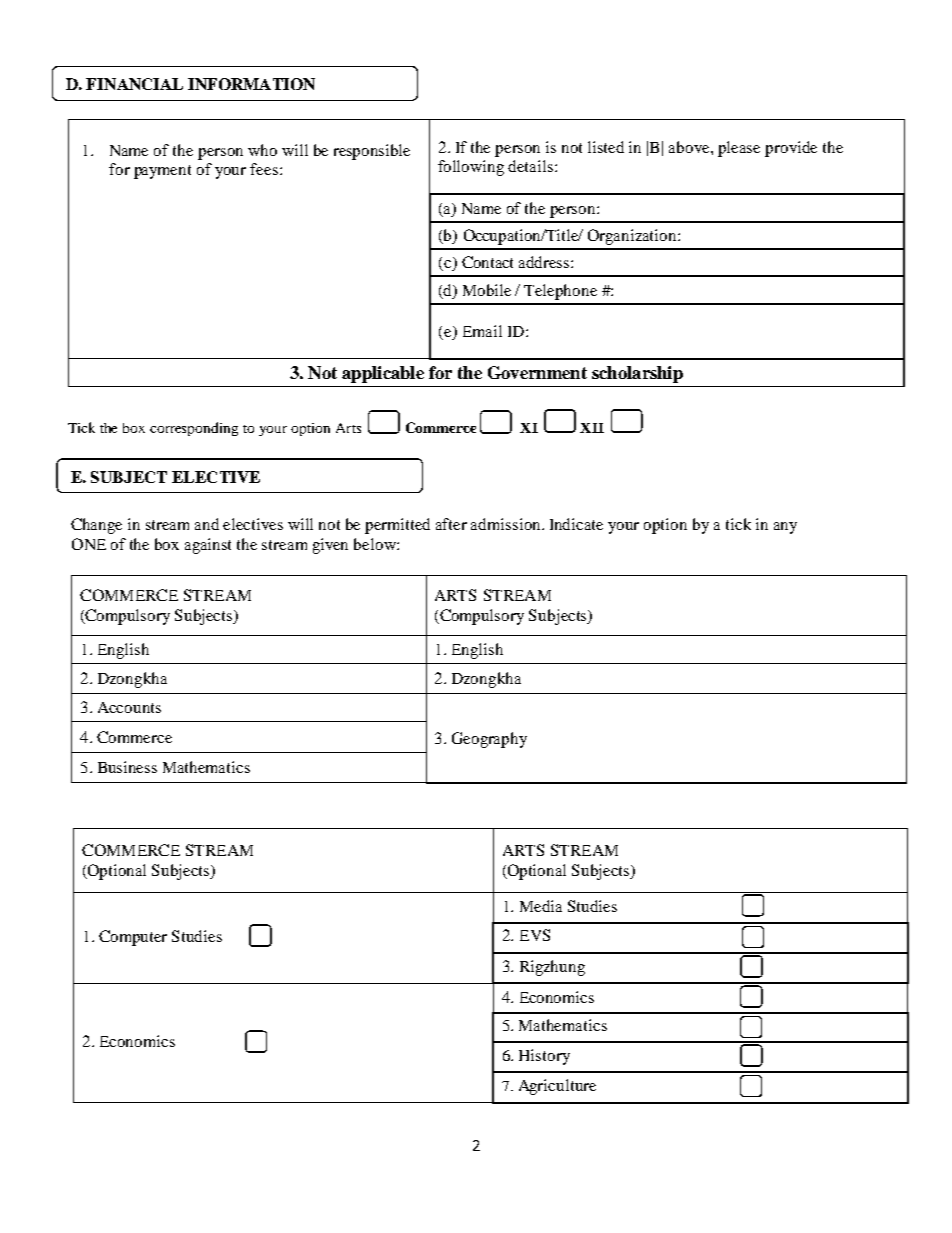 Image resolution: width=952 pixels, height=1233 pixels. What do you see at coordinates (785, 528) in the screenshot?
I see `any` at bounding box center [785, 528].
